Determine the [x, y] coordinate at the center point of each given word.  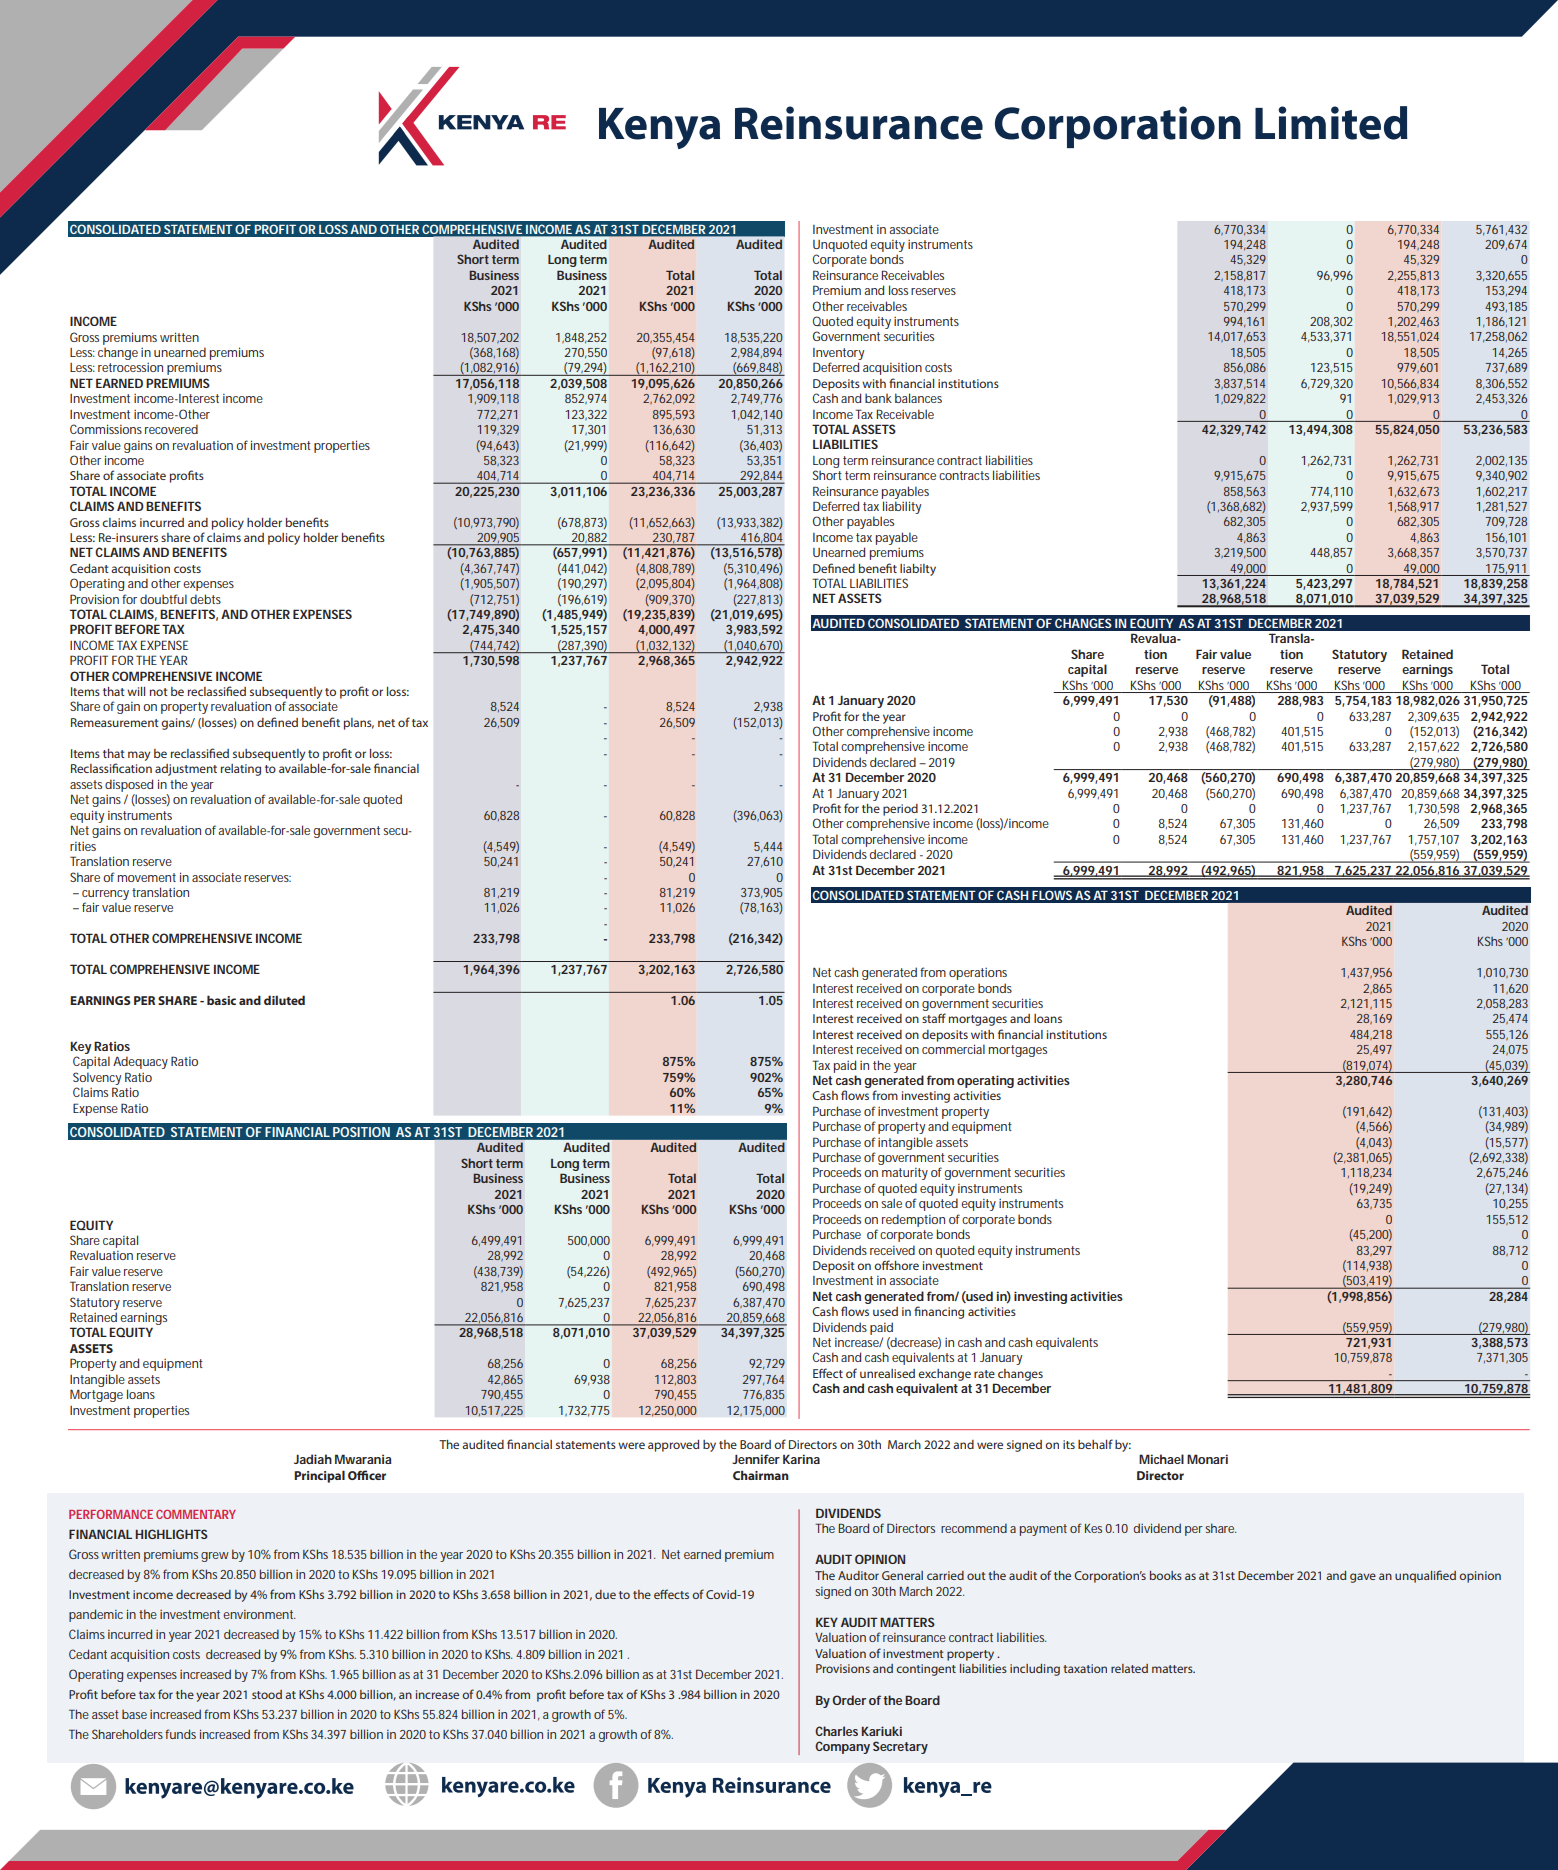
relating [241, 770]
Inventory [838, 354]
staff [934, 1018]
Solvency [97, 1078]
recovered [171, 429]
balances [918, 398]
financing [939, 1312]
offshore [896, 1265]
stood [267, 1694]
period [900, 810]
